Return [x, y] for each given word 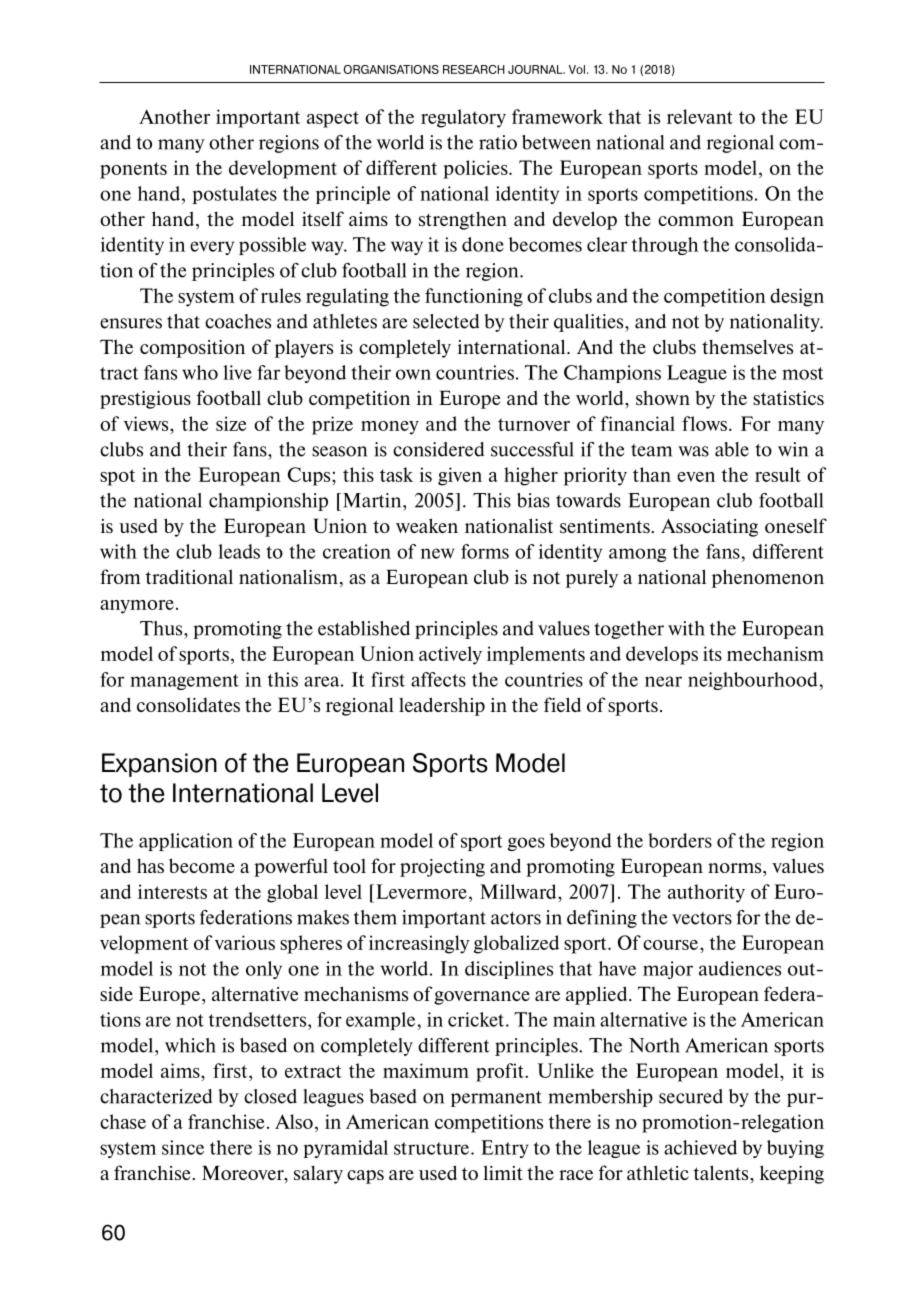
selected [446, 321]
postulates [235, 195]
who [200, 372]
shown [663, 398]
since [183, 1147]
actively [450, 655]
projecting [442, 868]
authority [706, 893]
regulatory [463, 118]
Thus [162, 628]
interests [172, 891]
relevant [700, 116]
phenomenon [768, 578]
